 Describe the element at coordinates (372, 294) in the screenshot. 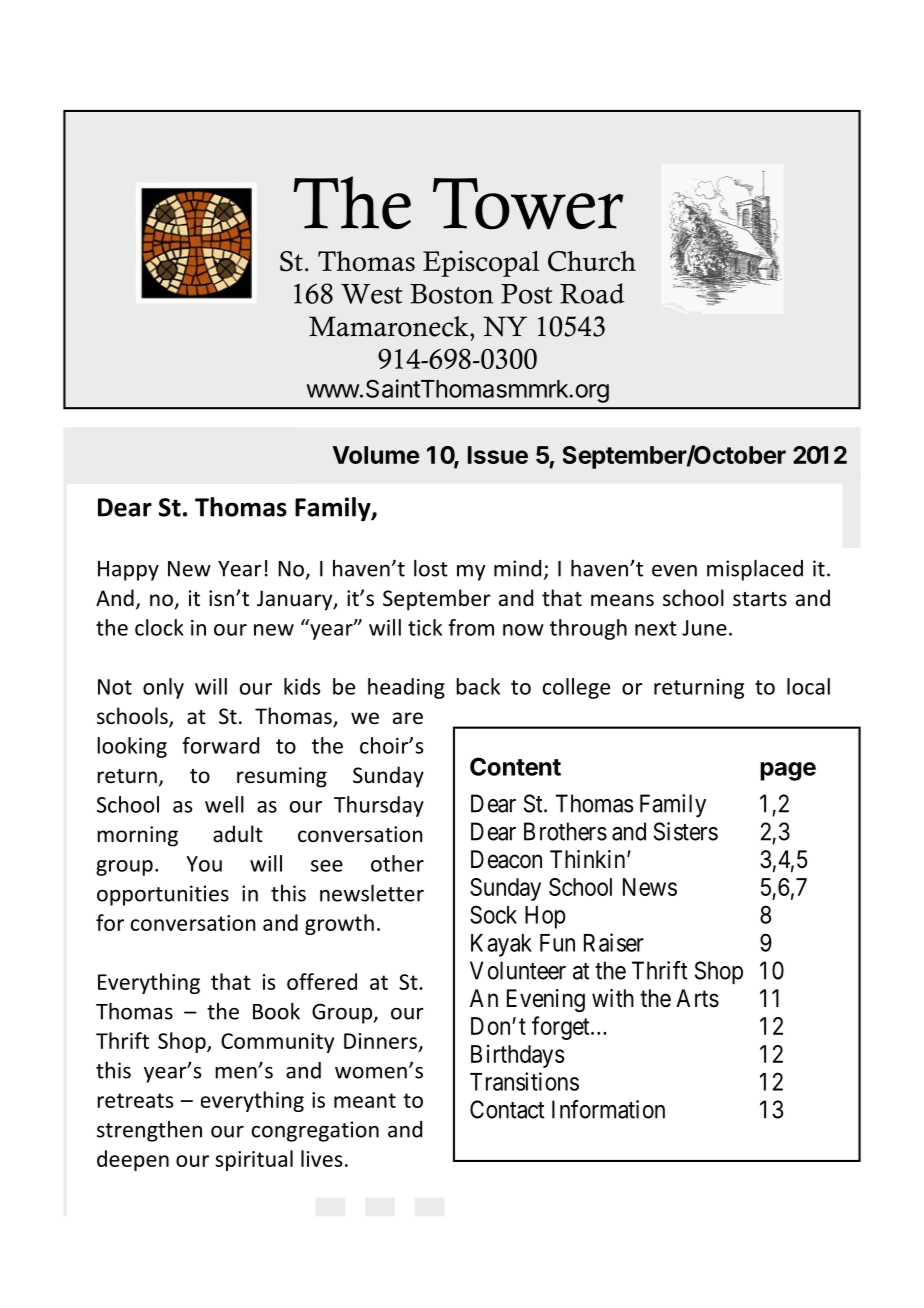

I see `West` at that location.
